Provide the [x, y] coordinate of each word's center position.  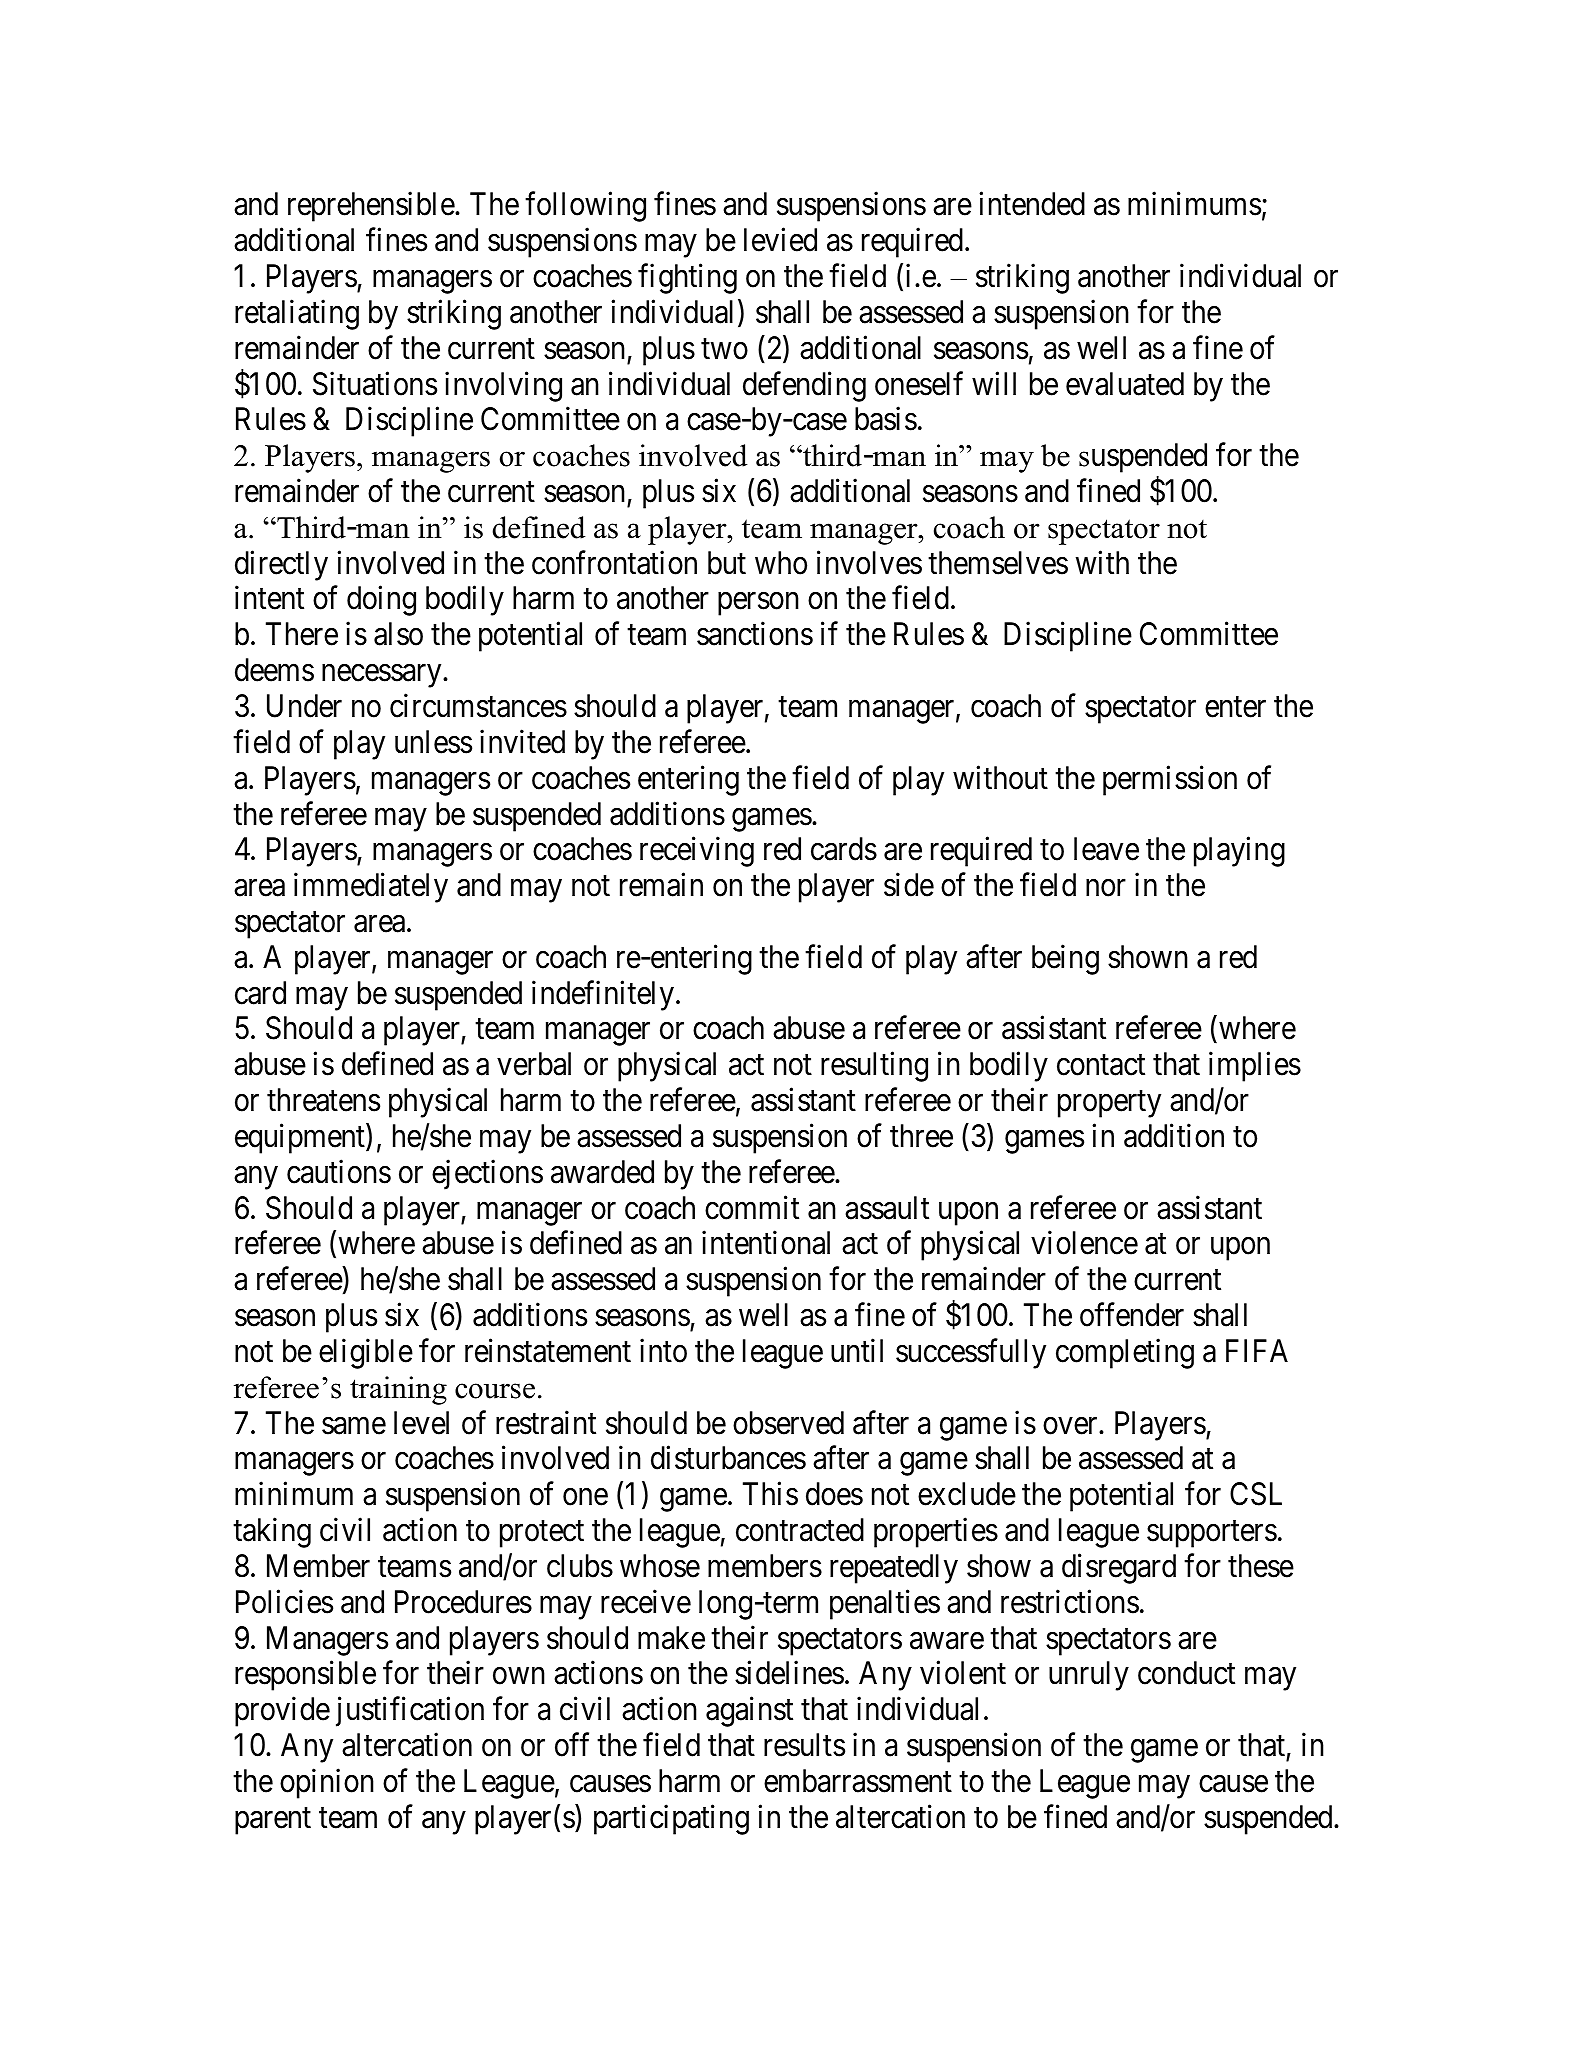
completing [1125, 1354]
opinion [327, 1784]
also [398, 634]
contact [1101, 1065]
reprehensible [372, 207]
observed [788, 1423]
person [758, 604]
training [398, 1390]
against [749, 1712]
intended [1032, 204]
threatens [323, 1100]
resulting [874, 1067]
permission [1170, 780]
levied [780, 240]
